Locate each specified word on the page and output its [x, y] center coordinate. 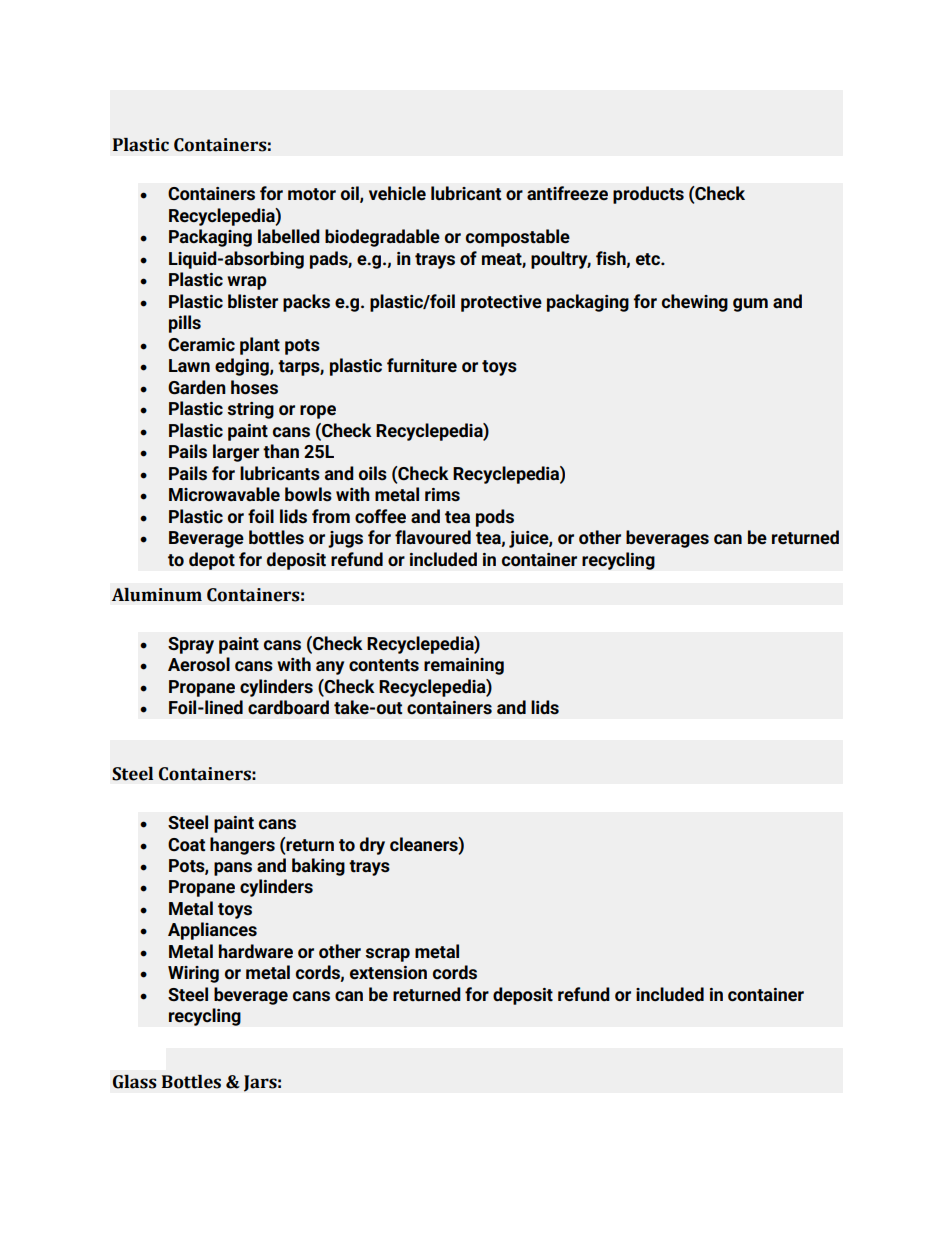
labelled [289, 236]
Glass [135, 1082]
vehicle [397, 193]
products [648, 195]
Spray [191, 645]
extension [388, 973]
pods [495, 518]
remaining [464, 666]
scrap [387, 955]
